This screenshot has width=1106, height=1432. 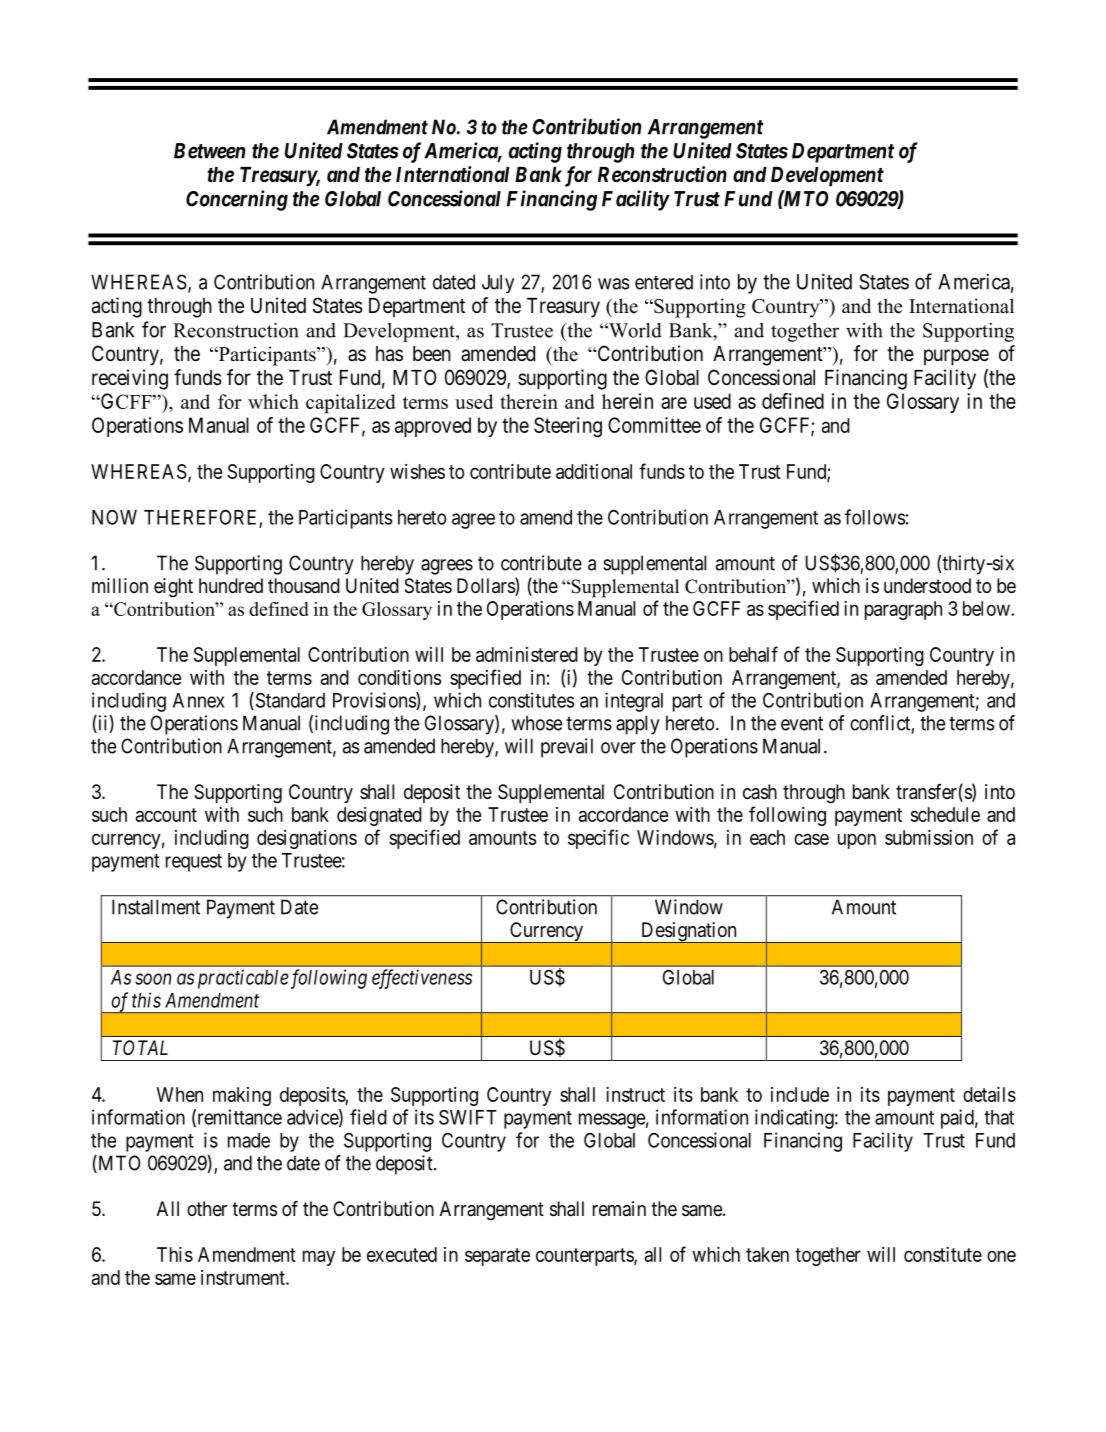 What do you see at coordinates (802, 723) in the screenshot?
I see `event` at bounding box center [802, 723].
